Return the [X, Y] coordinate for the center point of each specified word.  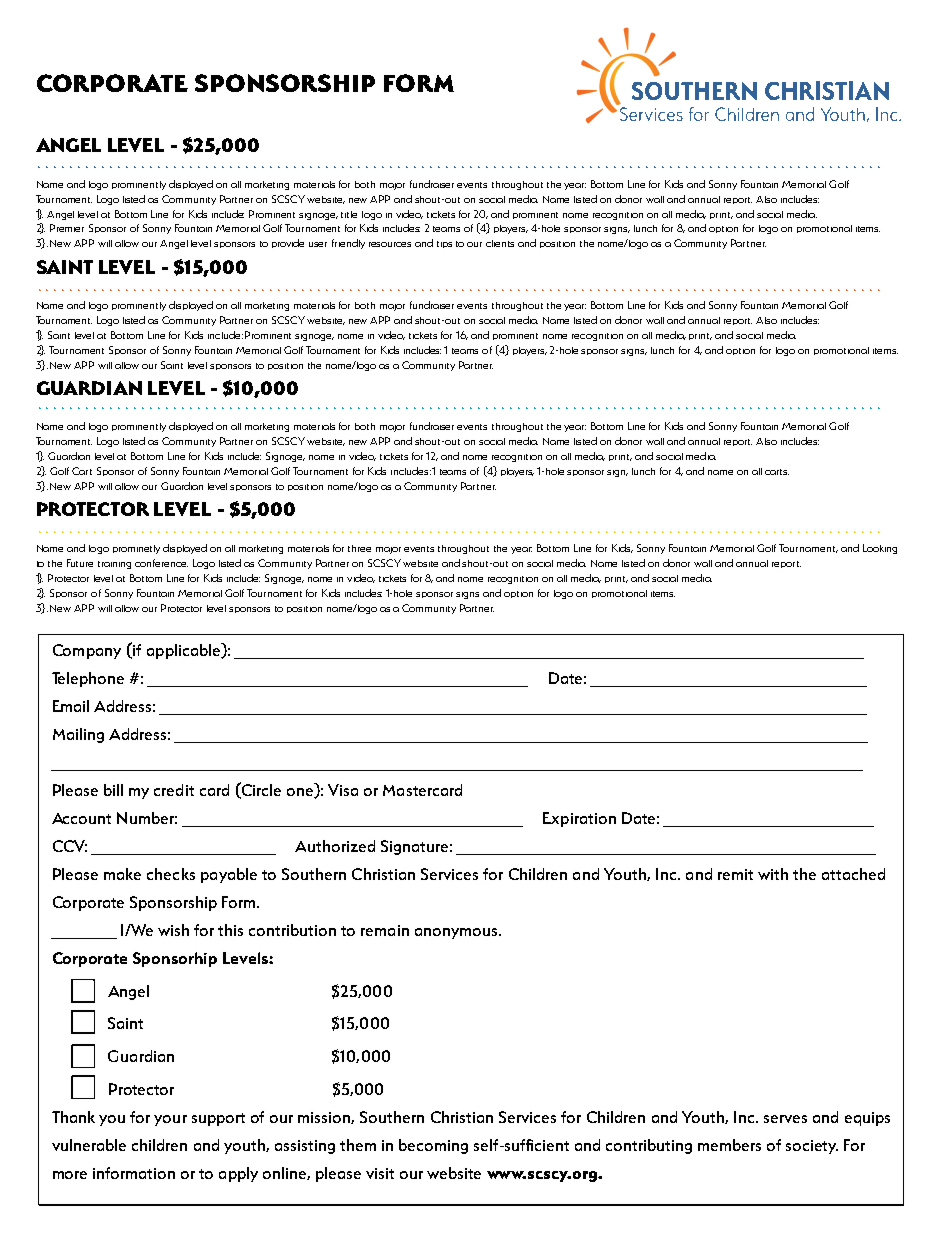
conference [161, 563]
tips [444, 244]
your [170, 1120]
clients [500, 243]
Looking [880, 549]
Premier [67, 228]
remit [735, 874]
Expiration [579, 819]
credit [174, 790]
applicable [185, 651]
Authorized [335, 846]
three [359, 548]
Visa [343, 790]
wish [173, 930]
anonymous [457, 933]
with [773, 874]
